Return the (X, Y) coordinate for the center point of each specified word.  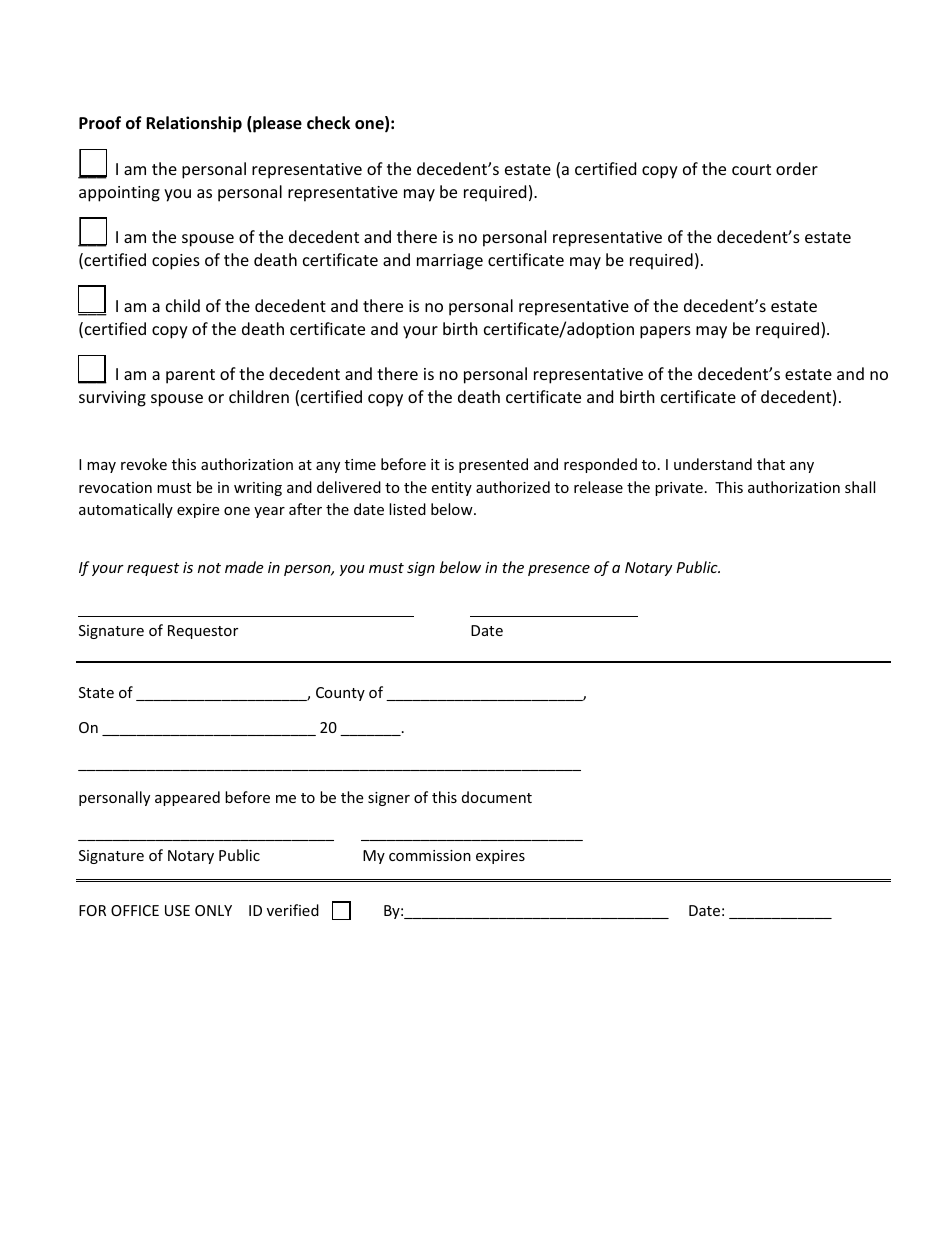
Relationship (194, 124)
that (771, 464)
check (328, 123)
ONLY (213, 910)
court (751, 169)
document (497, 797)
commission (430, 855)
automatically (126, 510)
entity (451, 489)
